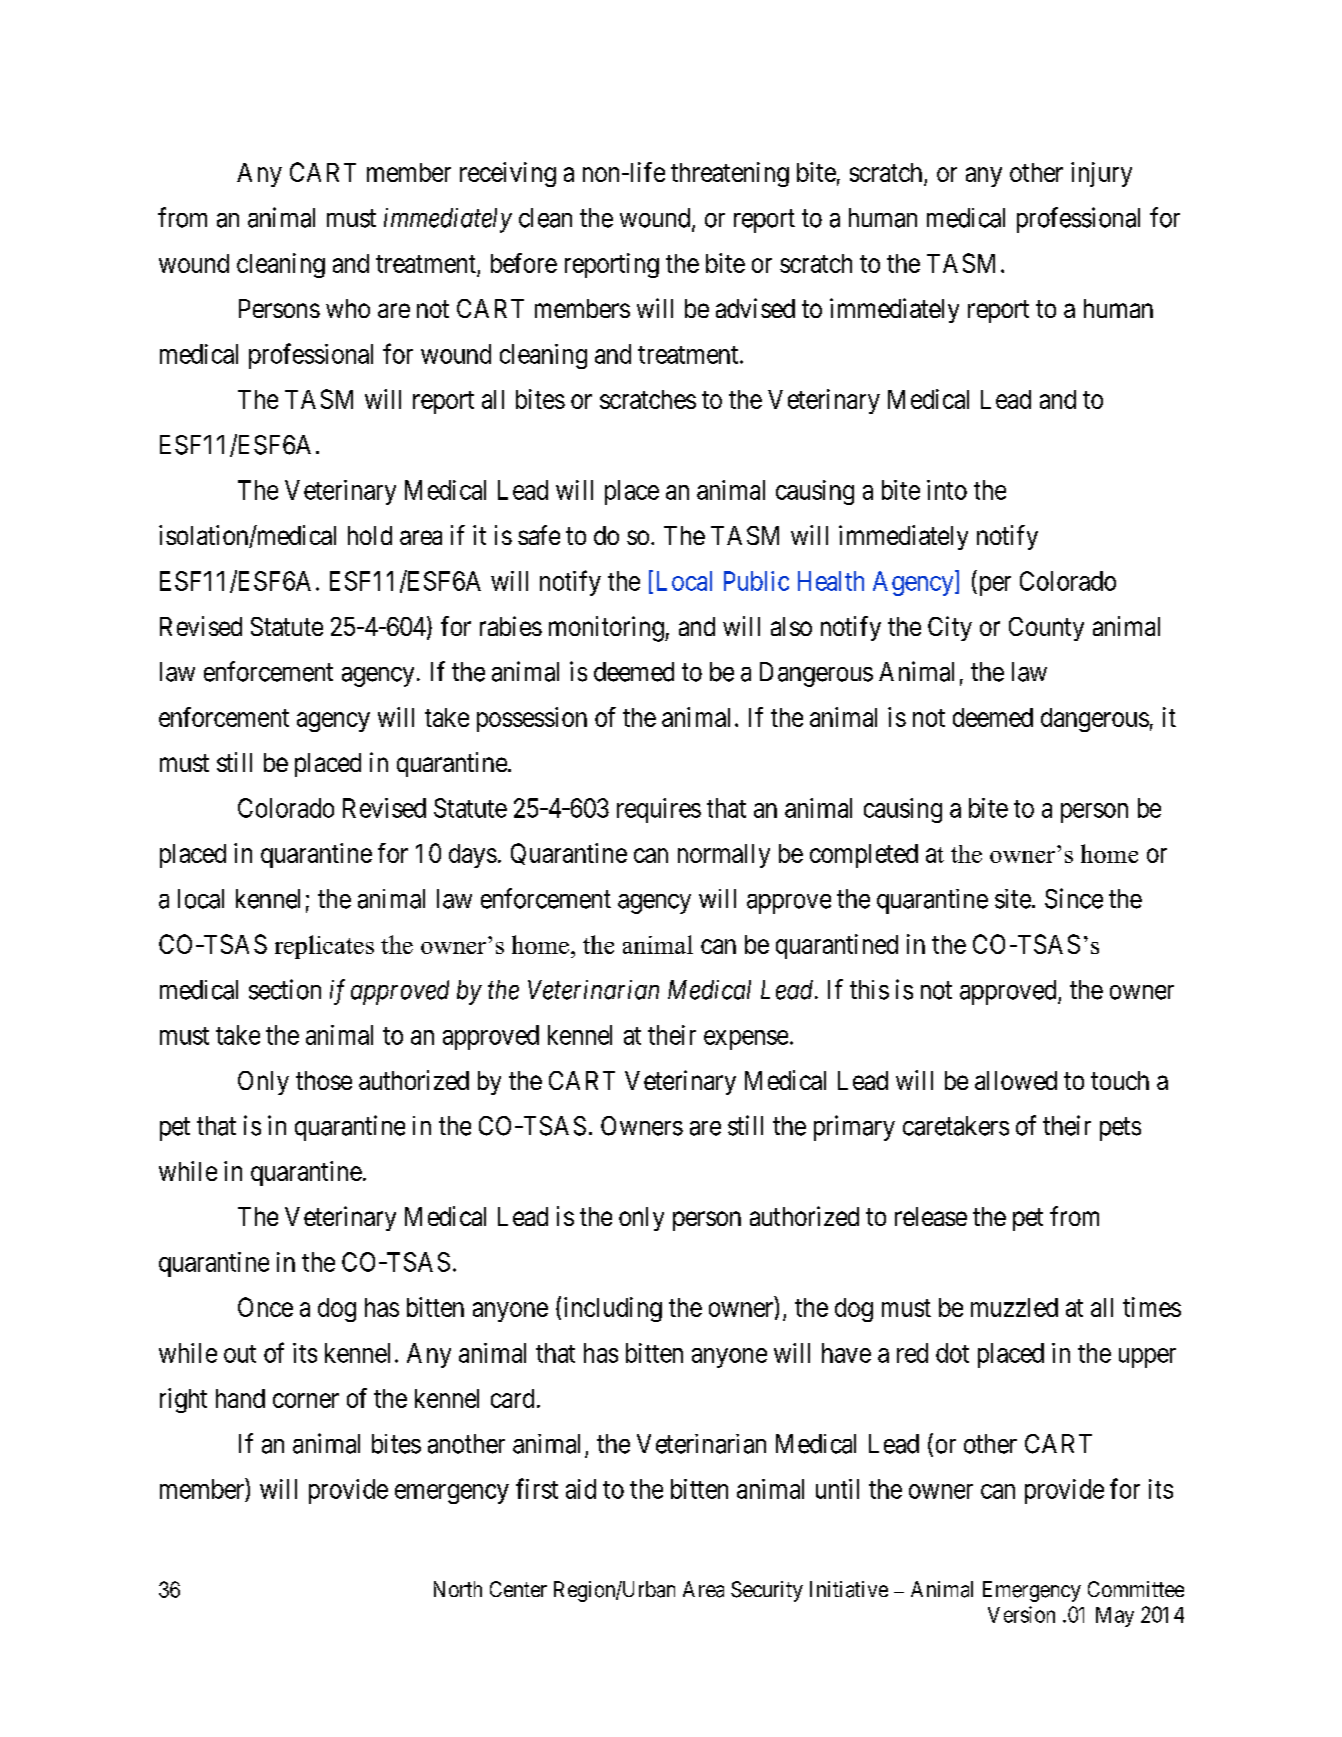 This page has height=1737, width=1342. Describe the element at coordinates (370, 535) in the page. I see `hold` at that location.
